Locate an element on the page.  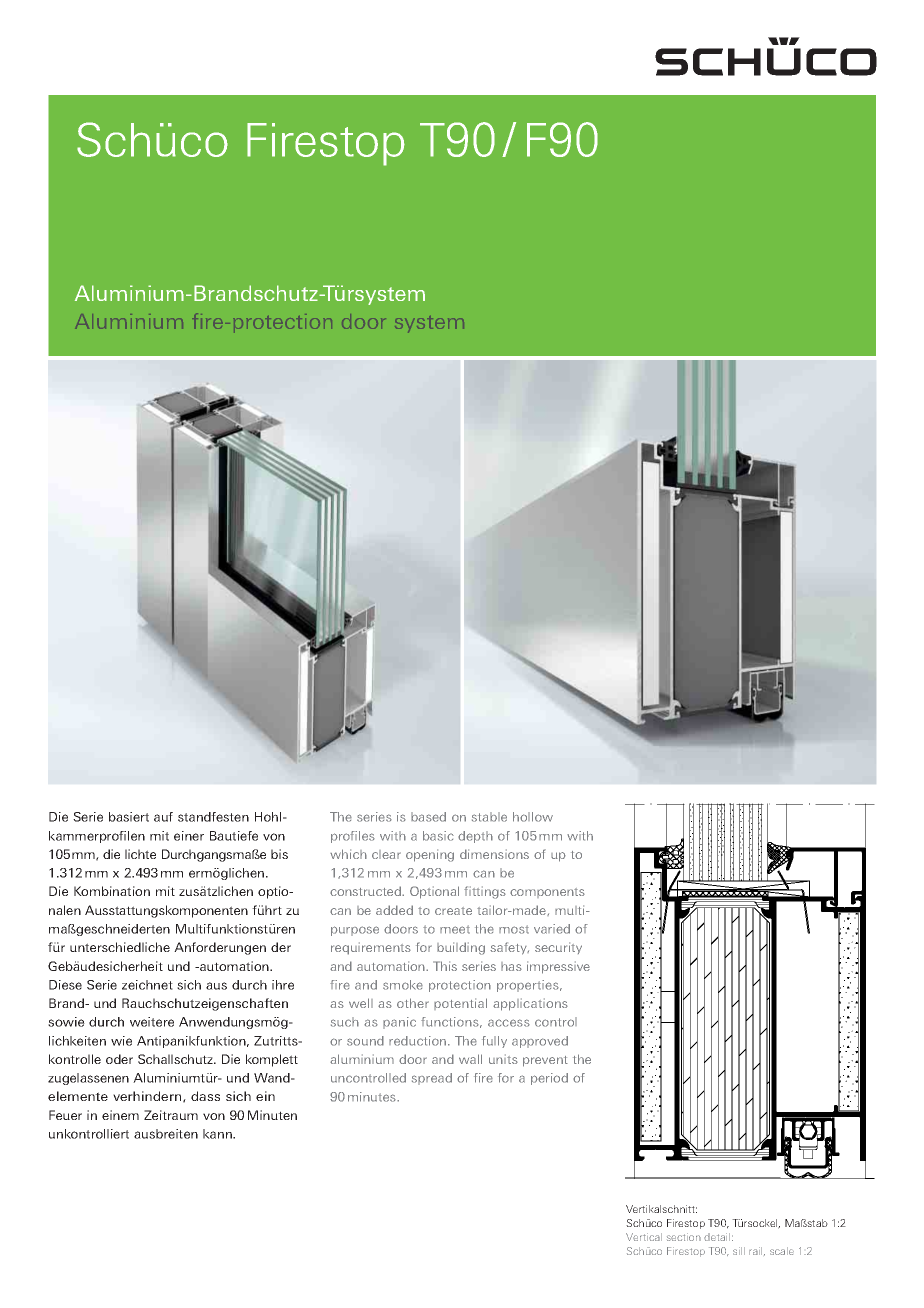
period is located at coordinates (549, 1079).
